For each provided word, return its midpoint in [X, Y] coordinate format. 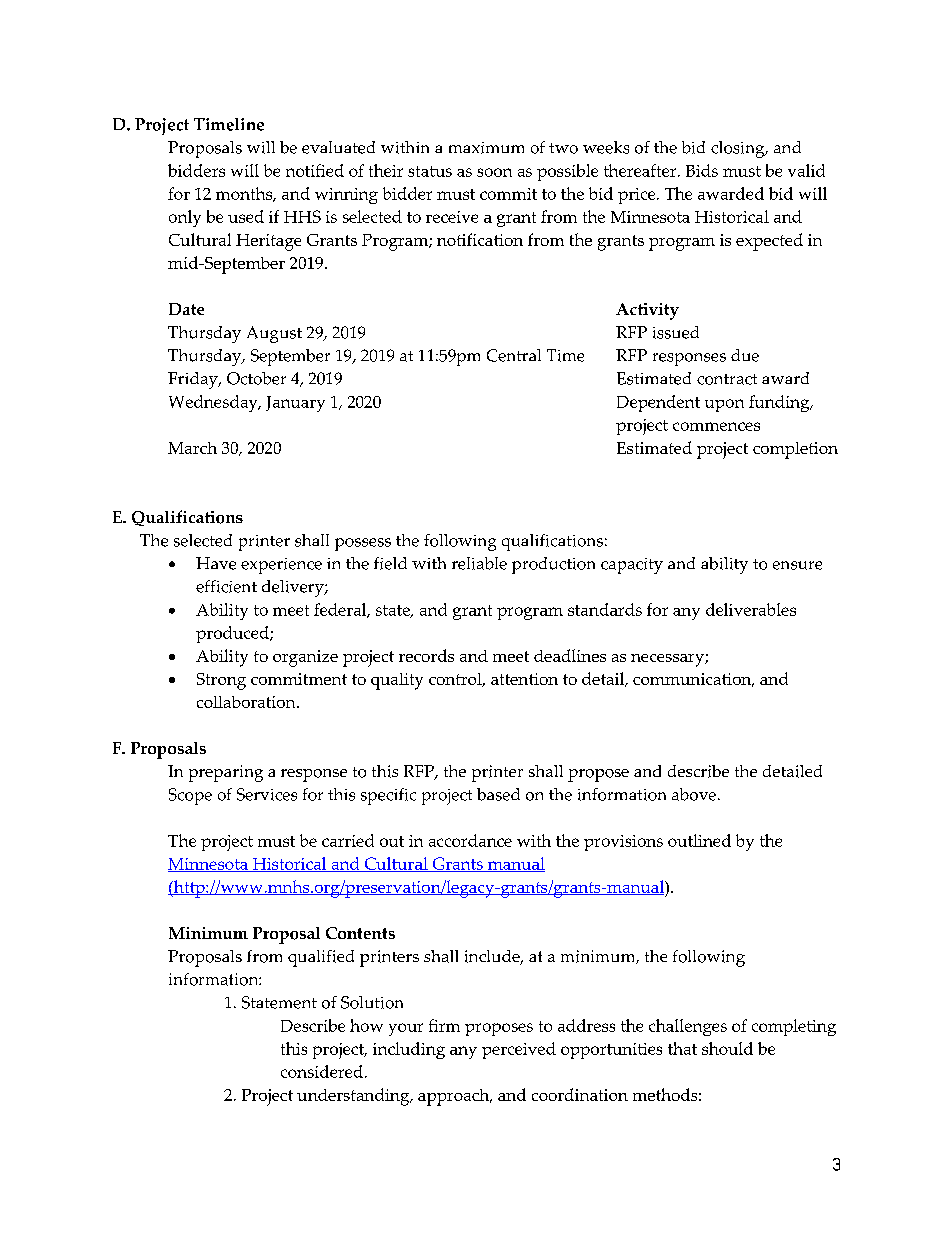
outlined [699, 840]
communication [693, 680]
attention [524, 679]
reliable [479, 563]
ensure [797, 565]
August [274, 334]
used [246, 216]
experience [281, 566]
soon [494, 172]
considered [322, 1071]
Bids [702, 170]
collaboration [247, 702]
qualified [321, 958]
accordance [470, 840]
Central [514, 355]
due [745, 355]
